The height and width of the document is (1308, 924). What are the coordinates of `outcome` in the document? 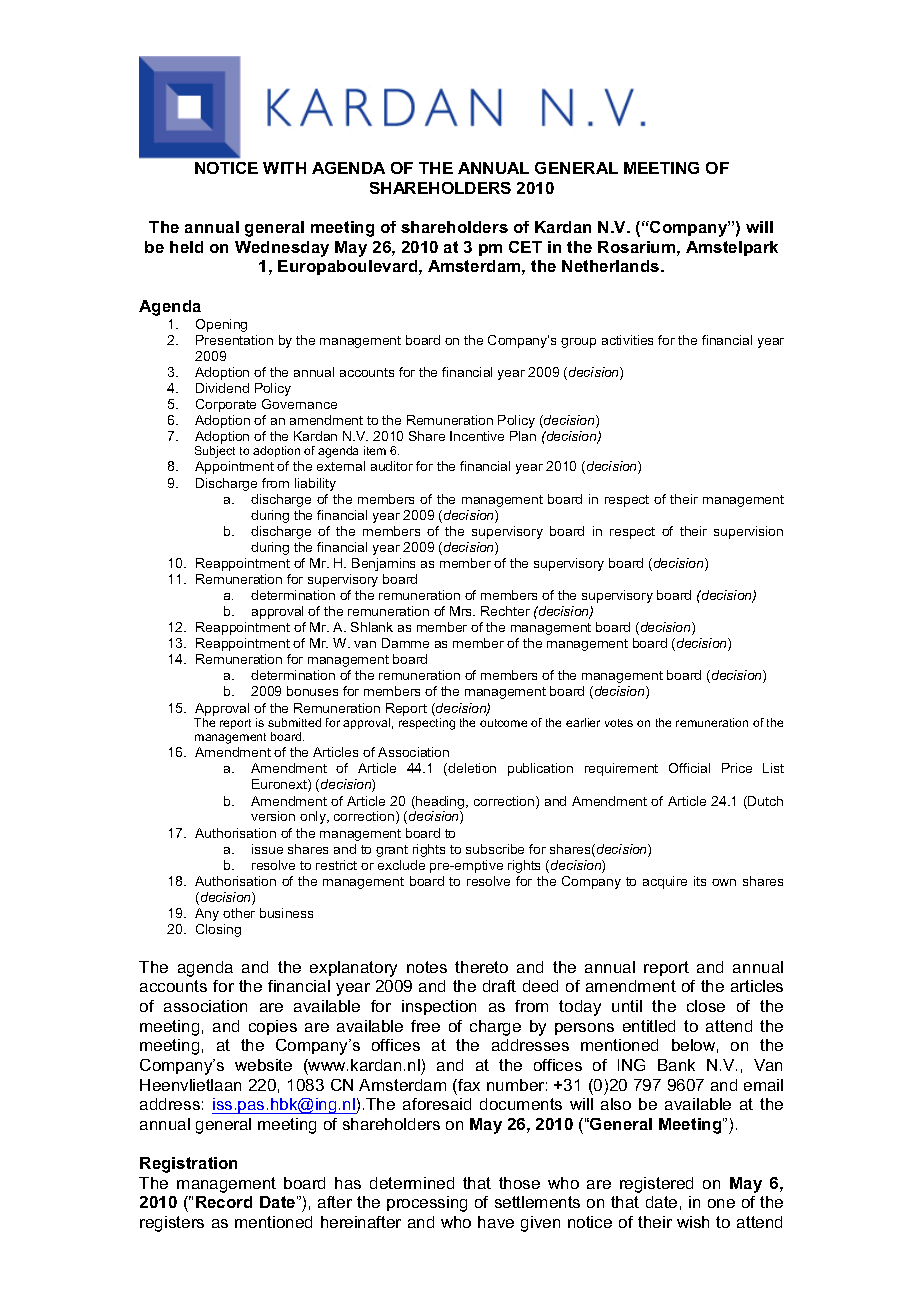 It's located at (503, 723).
